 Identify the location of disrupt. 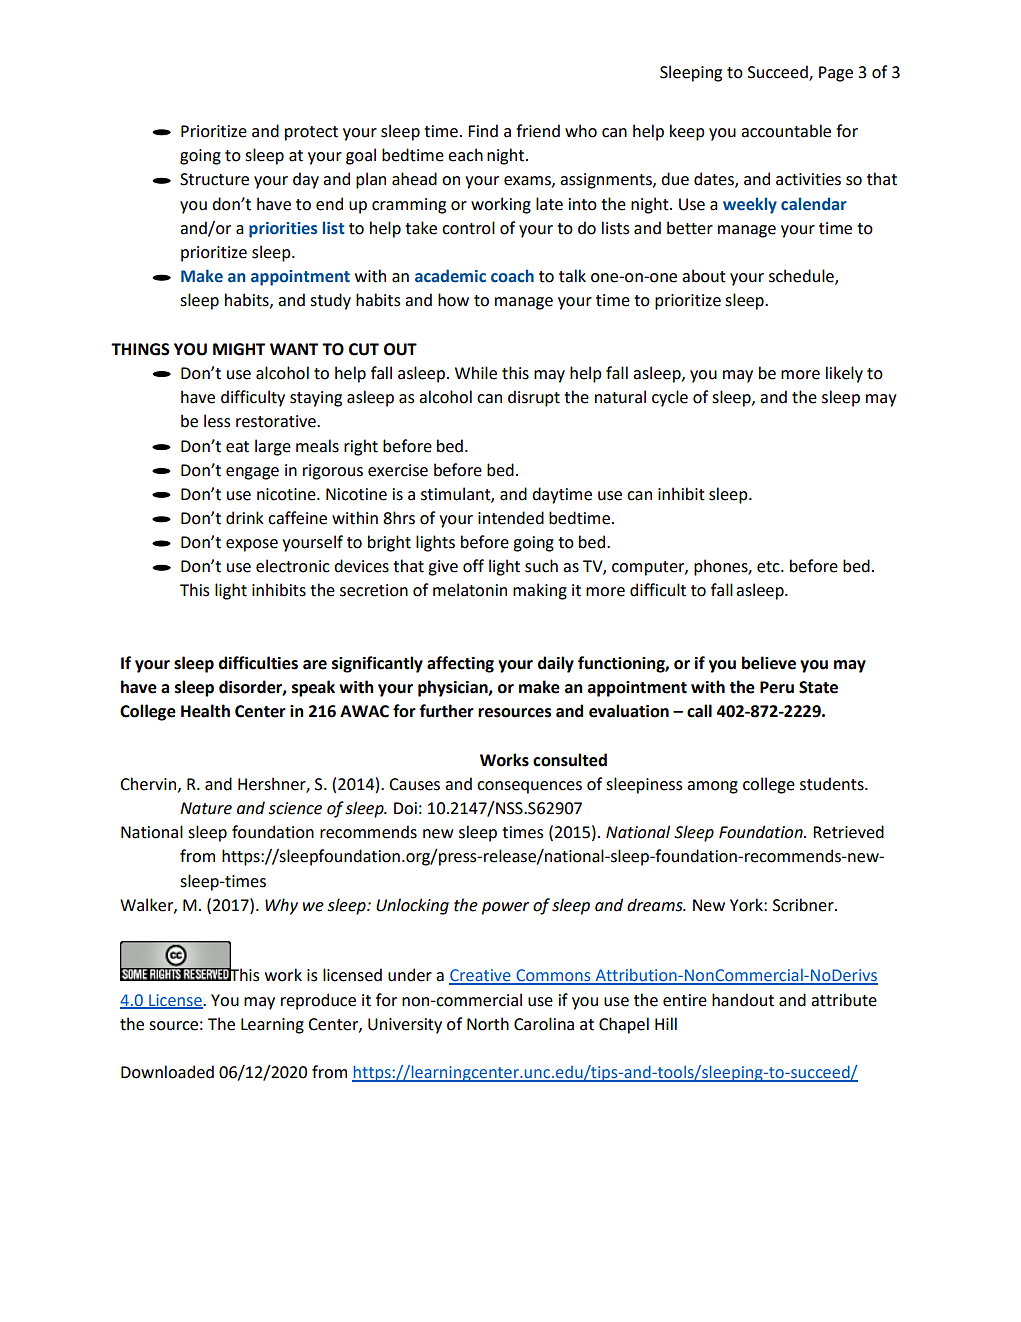
(534, 398).
